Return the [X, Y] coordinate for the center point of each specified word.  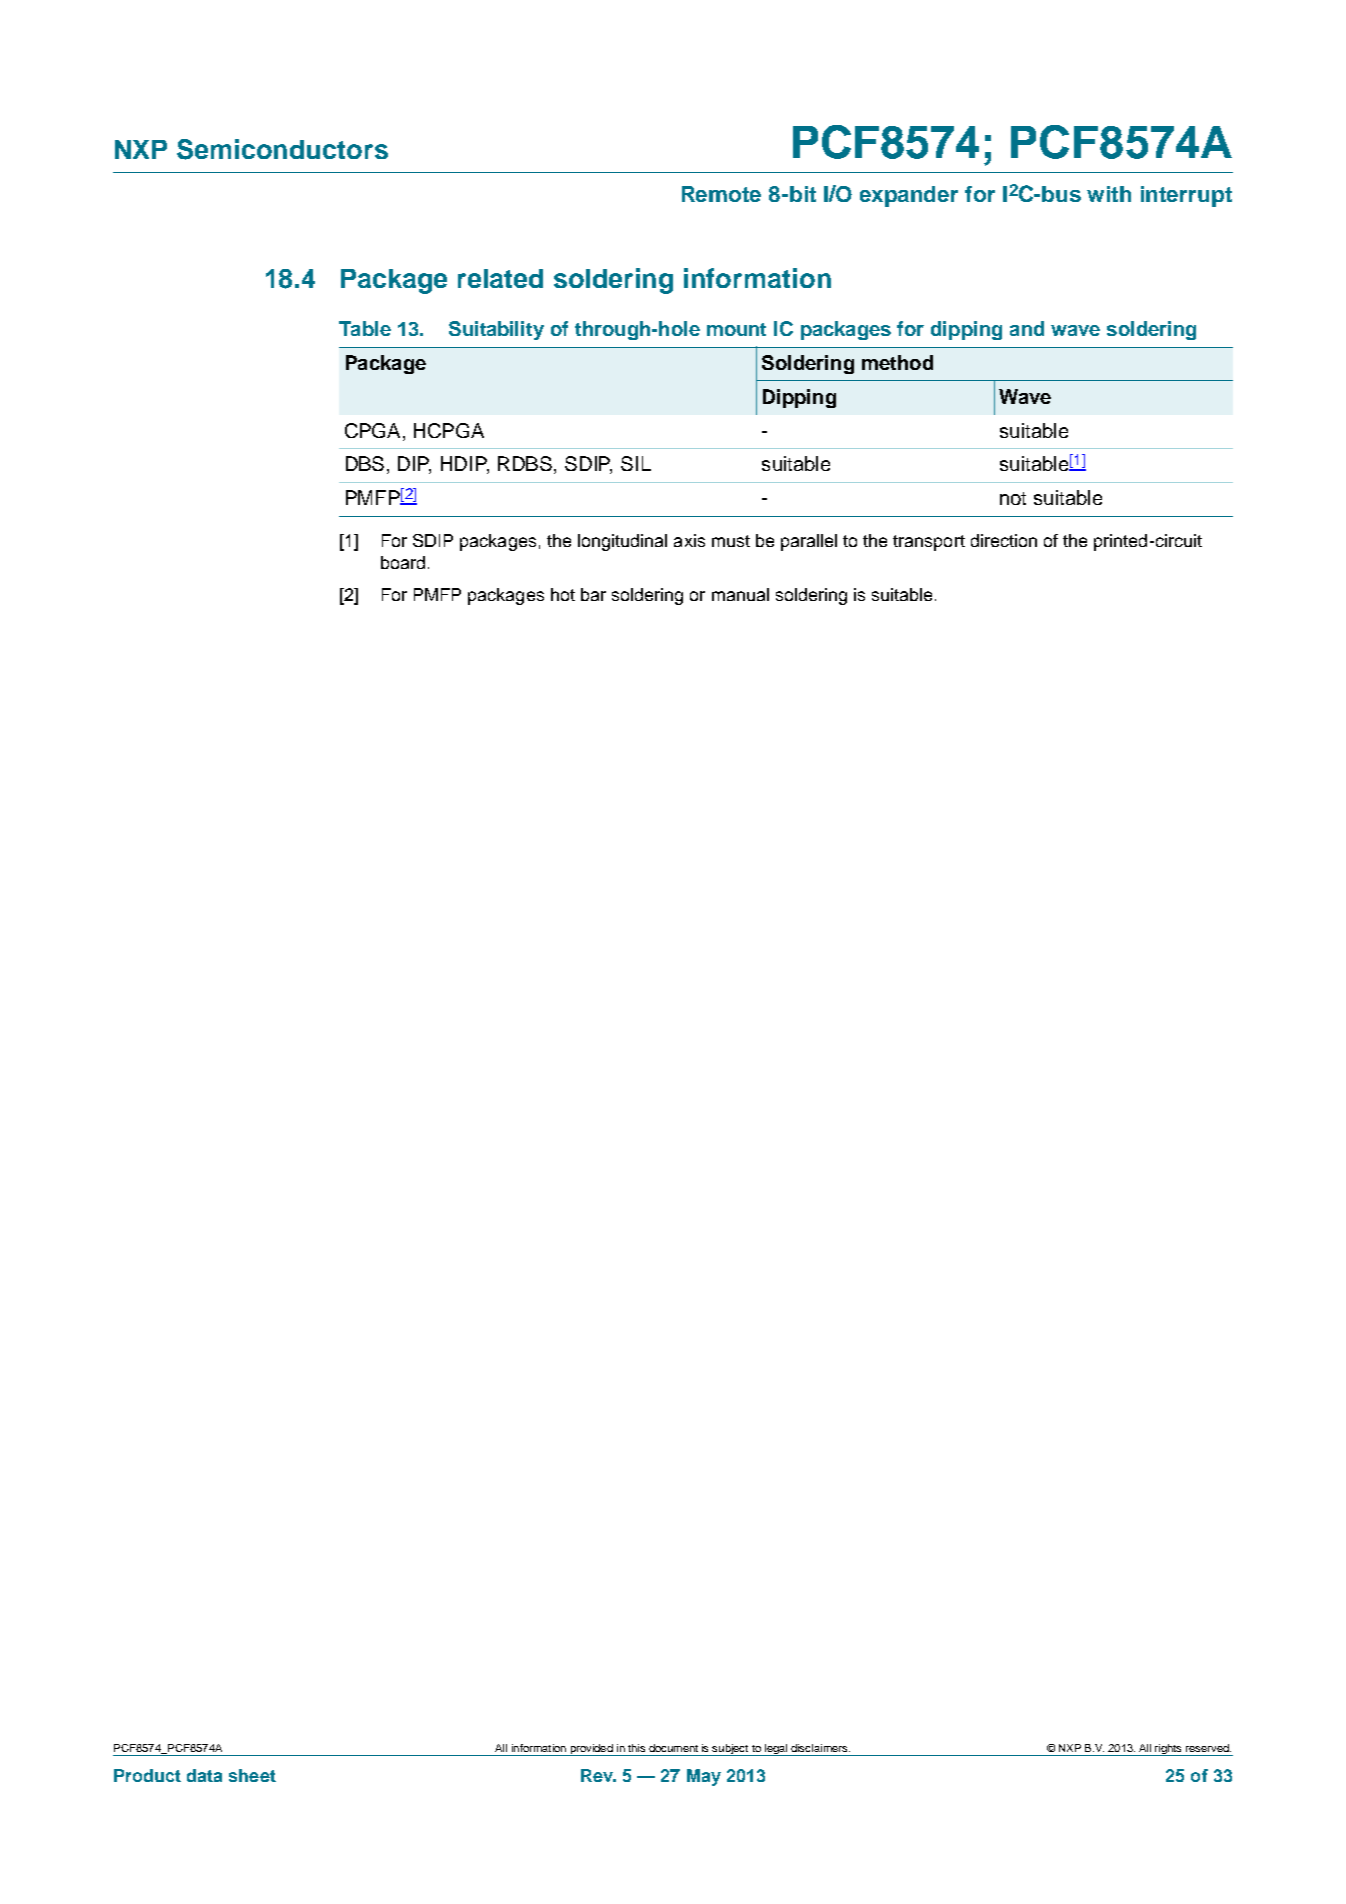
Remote [721, 194]
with [1109, 194]
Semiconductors [282, 149]
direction [1004, 540]
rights [1168, 1750]
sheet [252, 1775]
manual [740, 594]
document [673, 1748]
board [403, 562]
